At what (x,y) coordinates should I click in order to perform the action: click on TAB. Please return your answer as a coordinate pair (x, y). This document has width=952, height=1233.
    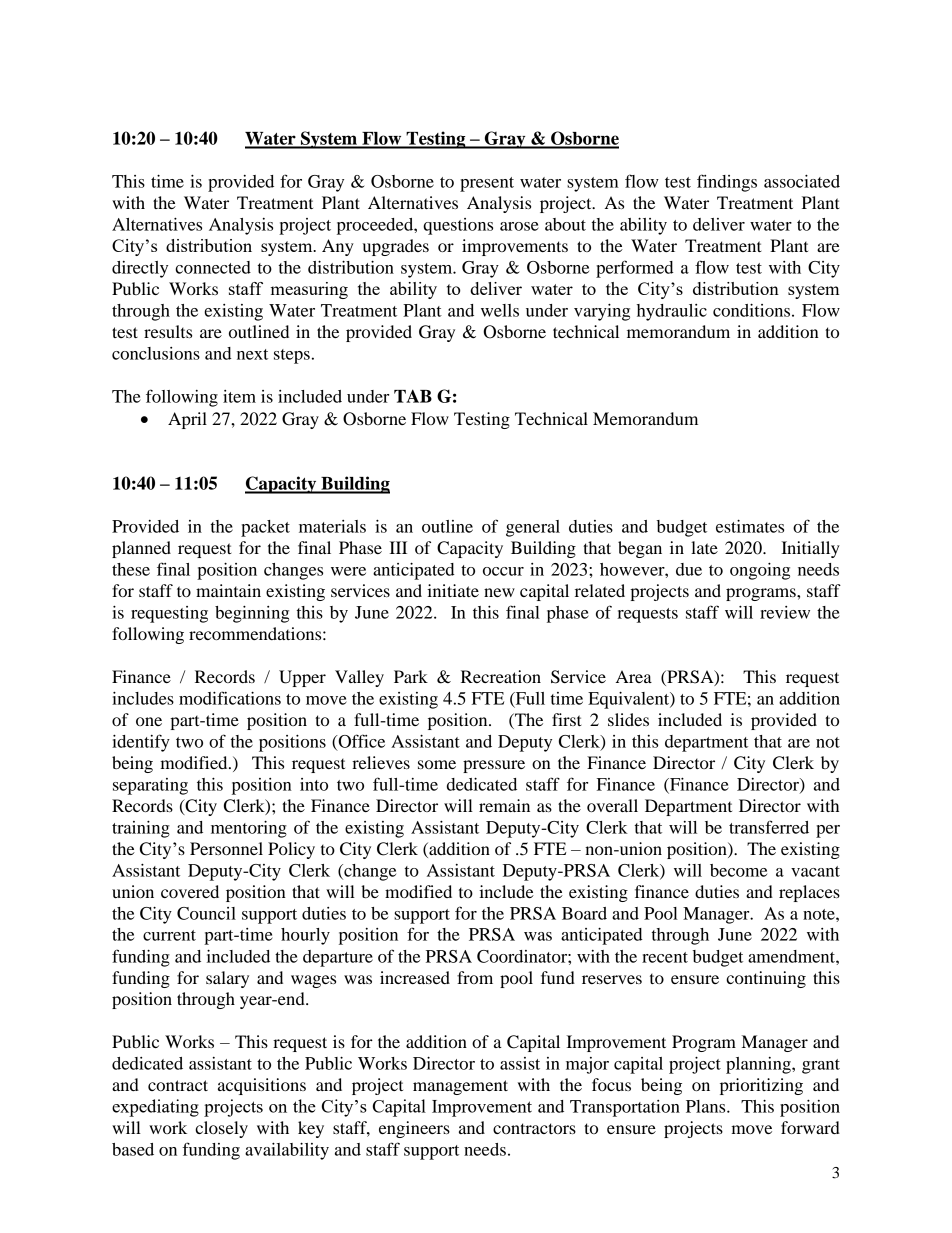
    Looking at the image, I should click on (413, 396).
